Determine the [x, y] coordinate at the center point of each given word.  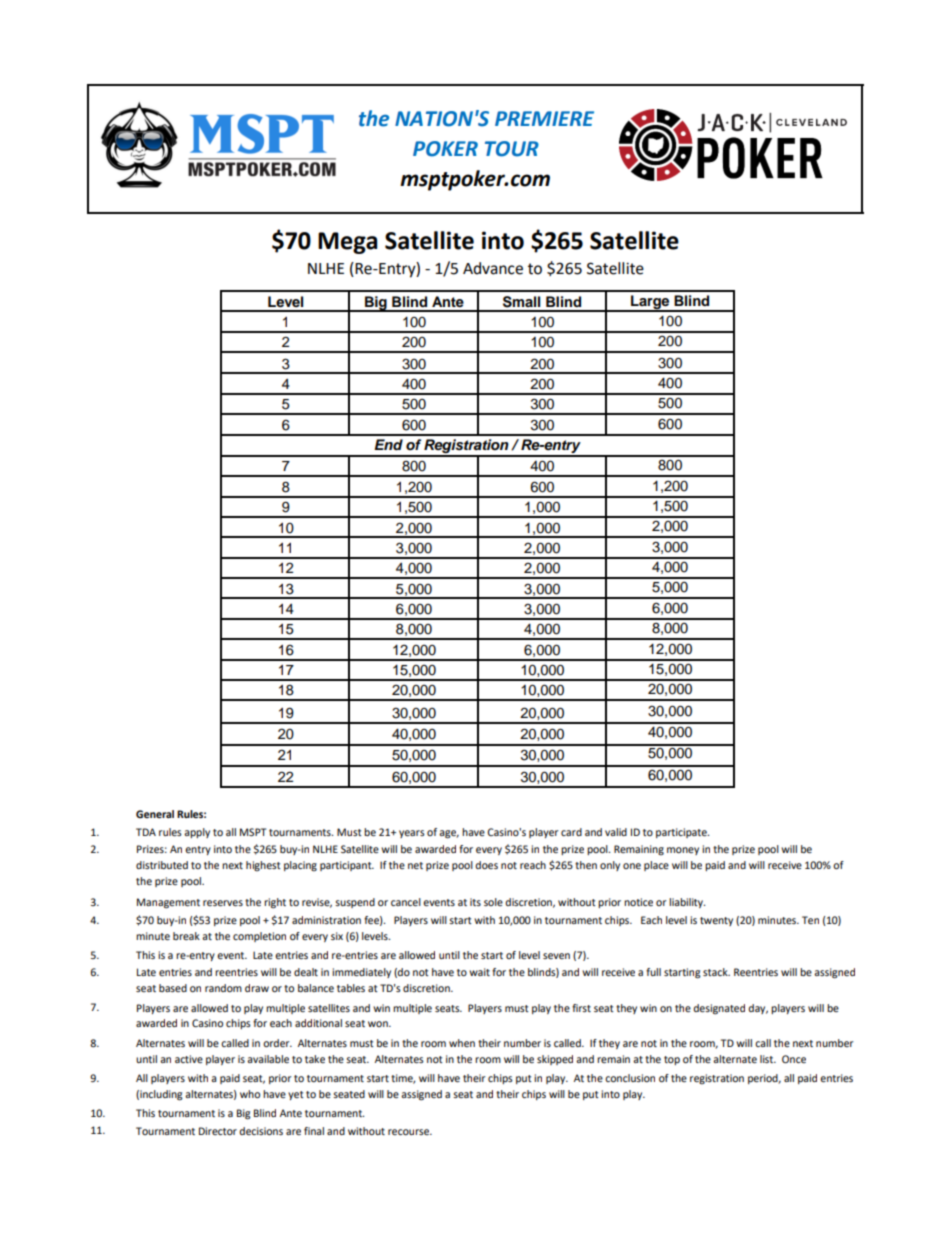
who [250, 1094]
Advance [493, 268]
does [486, 865]
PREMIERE [544, 118]
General [155, 814]
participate [682, 833]
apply [197, 833]
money [683, 851]
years [412, 834]
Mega [347, 243]
